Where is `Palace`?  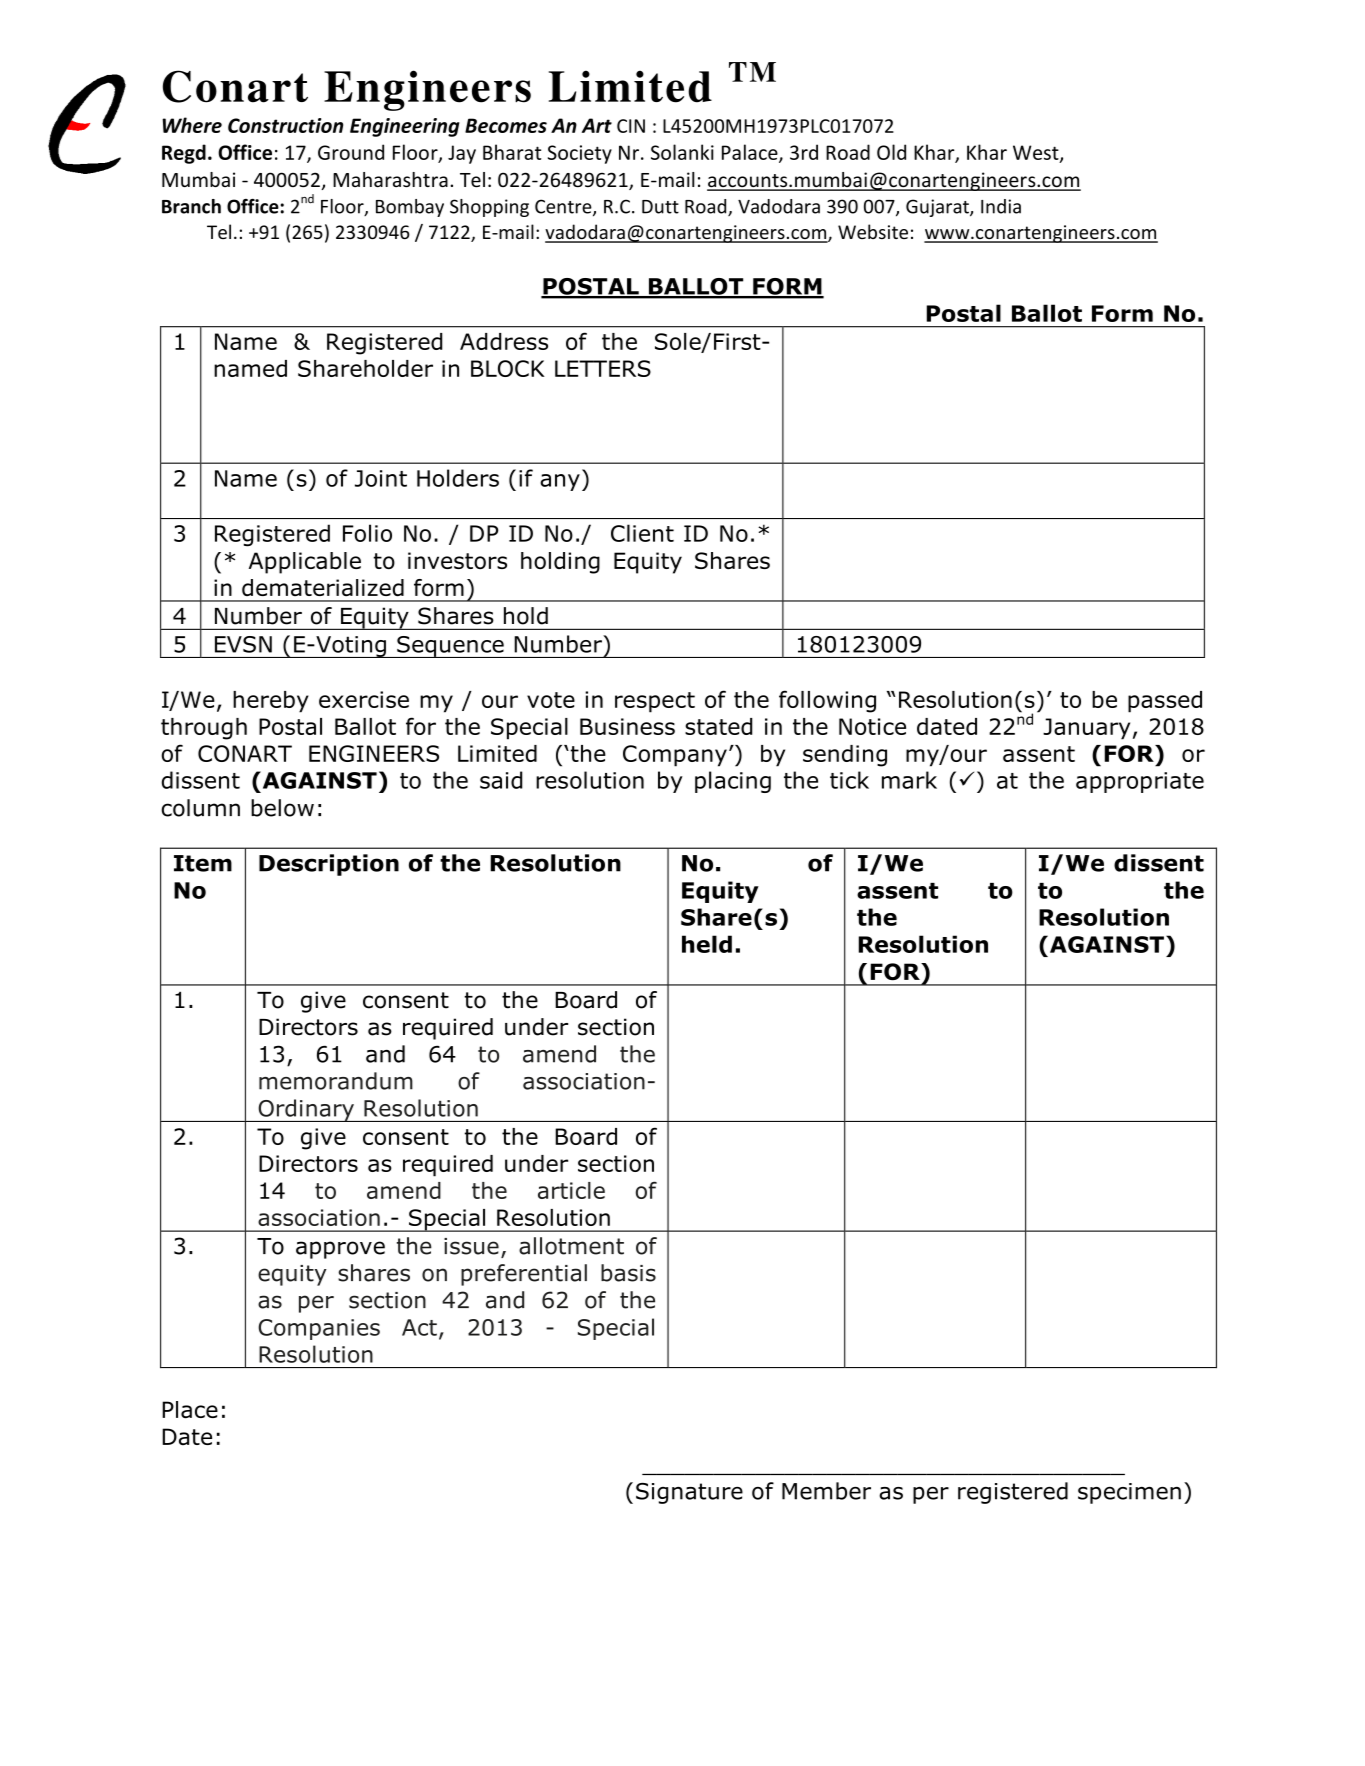 Palace is located at coordinates (751, 153).
